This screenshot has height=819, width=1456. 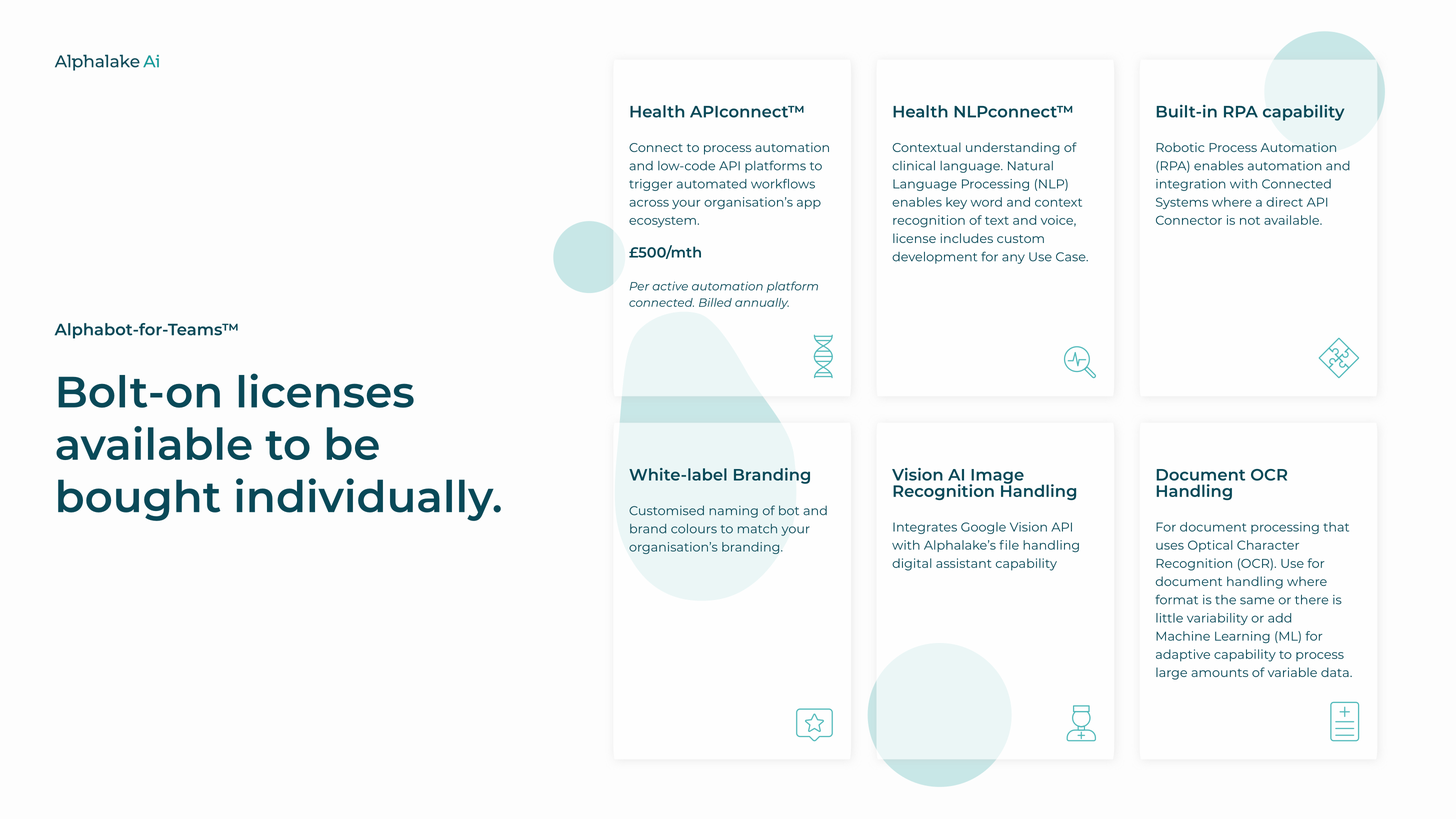 I want to click on automated, so click(x=712, y=184).
